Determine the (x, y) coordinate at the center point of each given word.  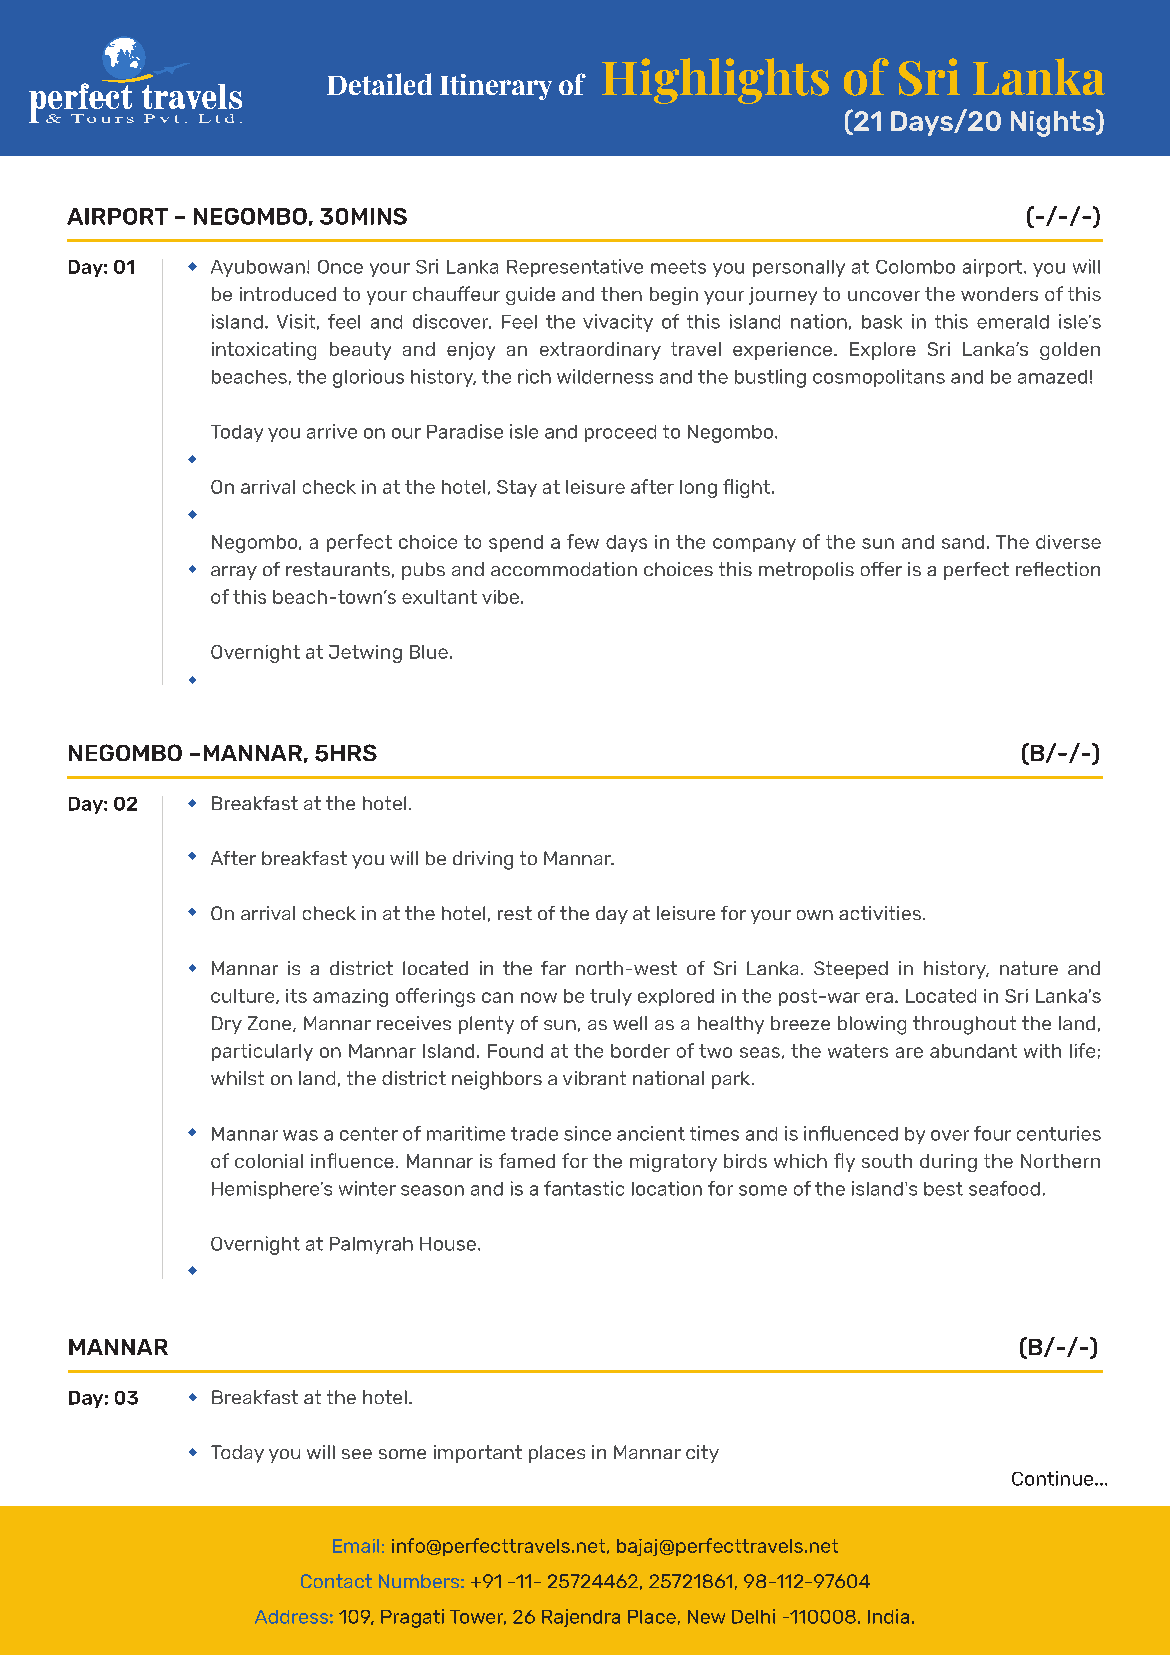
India (888, 1616)
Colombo (915, 267)
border (640, 1051)
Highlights (715, 81)
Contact (336, 1581)
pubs (423, 571)
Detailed (379, 84)
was (300, 1135)
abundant (973, 1051)
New (706, 1617)
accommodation (564, 569)
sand (963, 542)
